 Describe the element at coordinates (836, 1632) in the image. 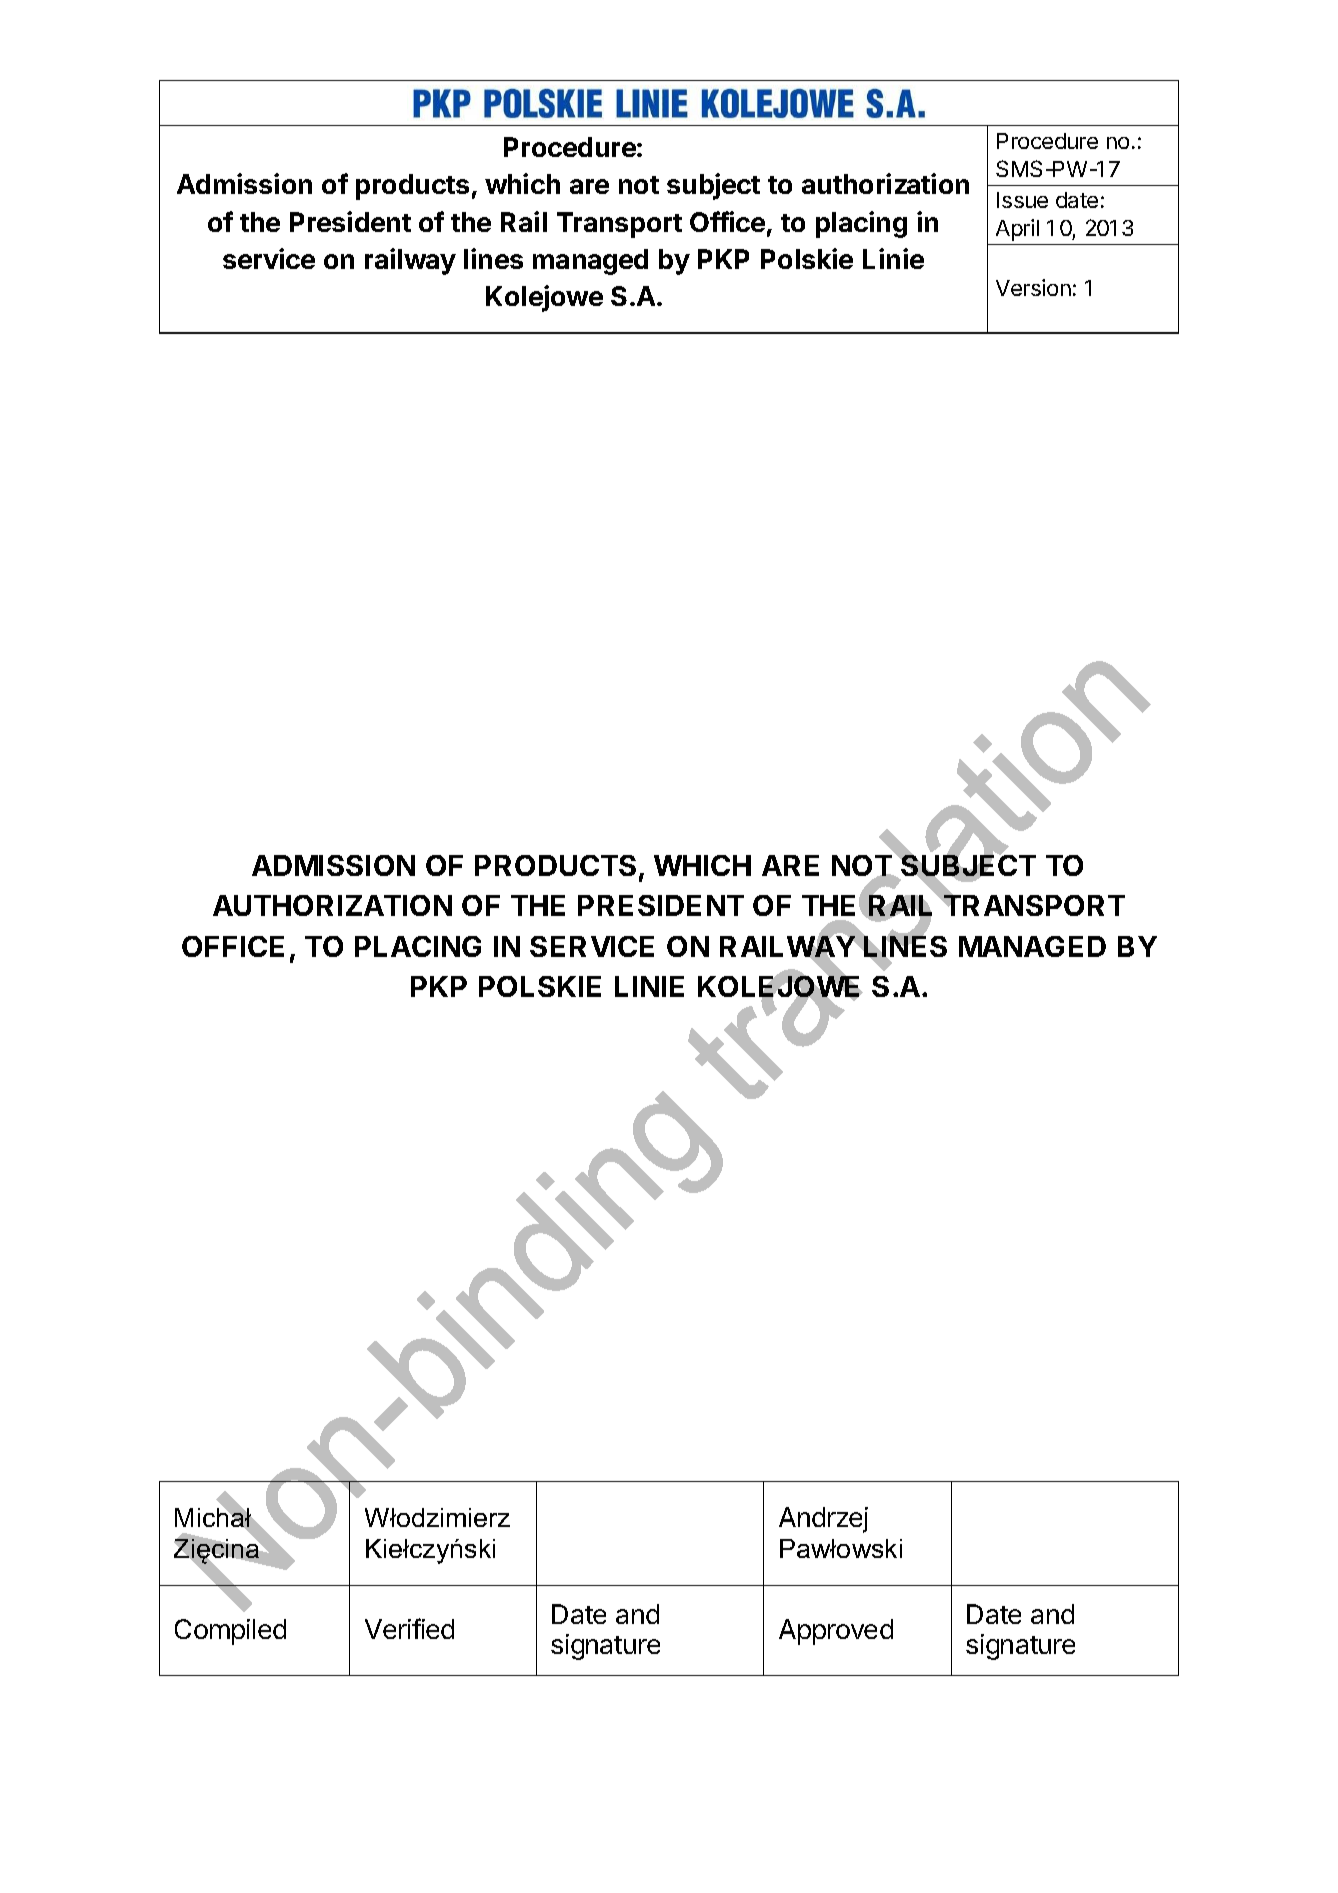

I see `Approved` at that location.
